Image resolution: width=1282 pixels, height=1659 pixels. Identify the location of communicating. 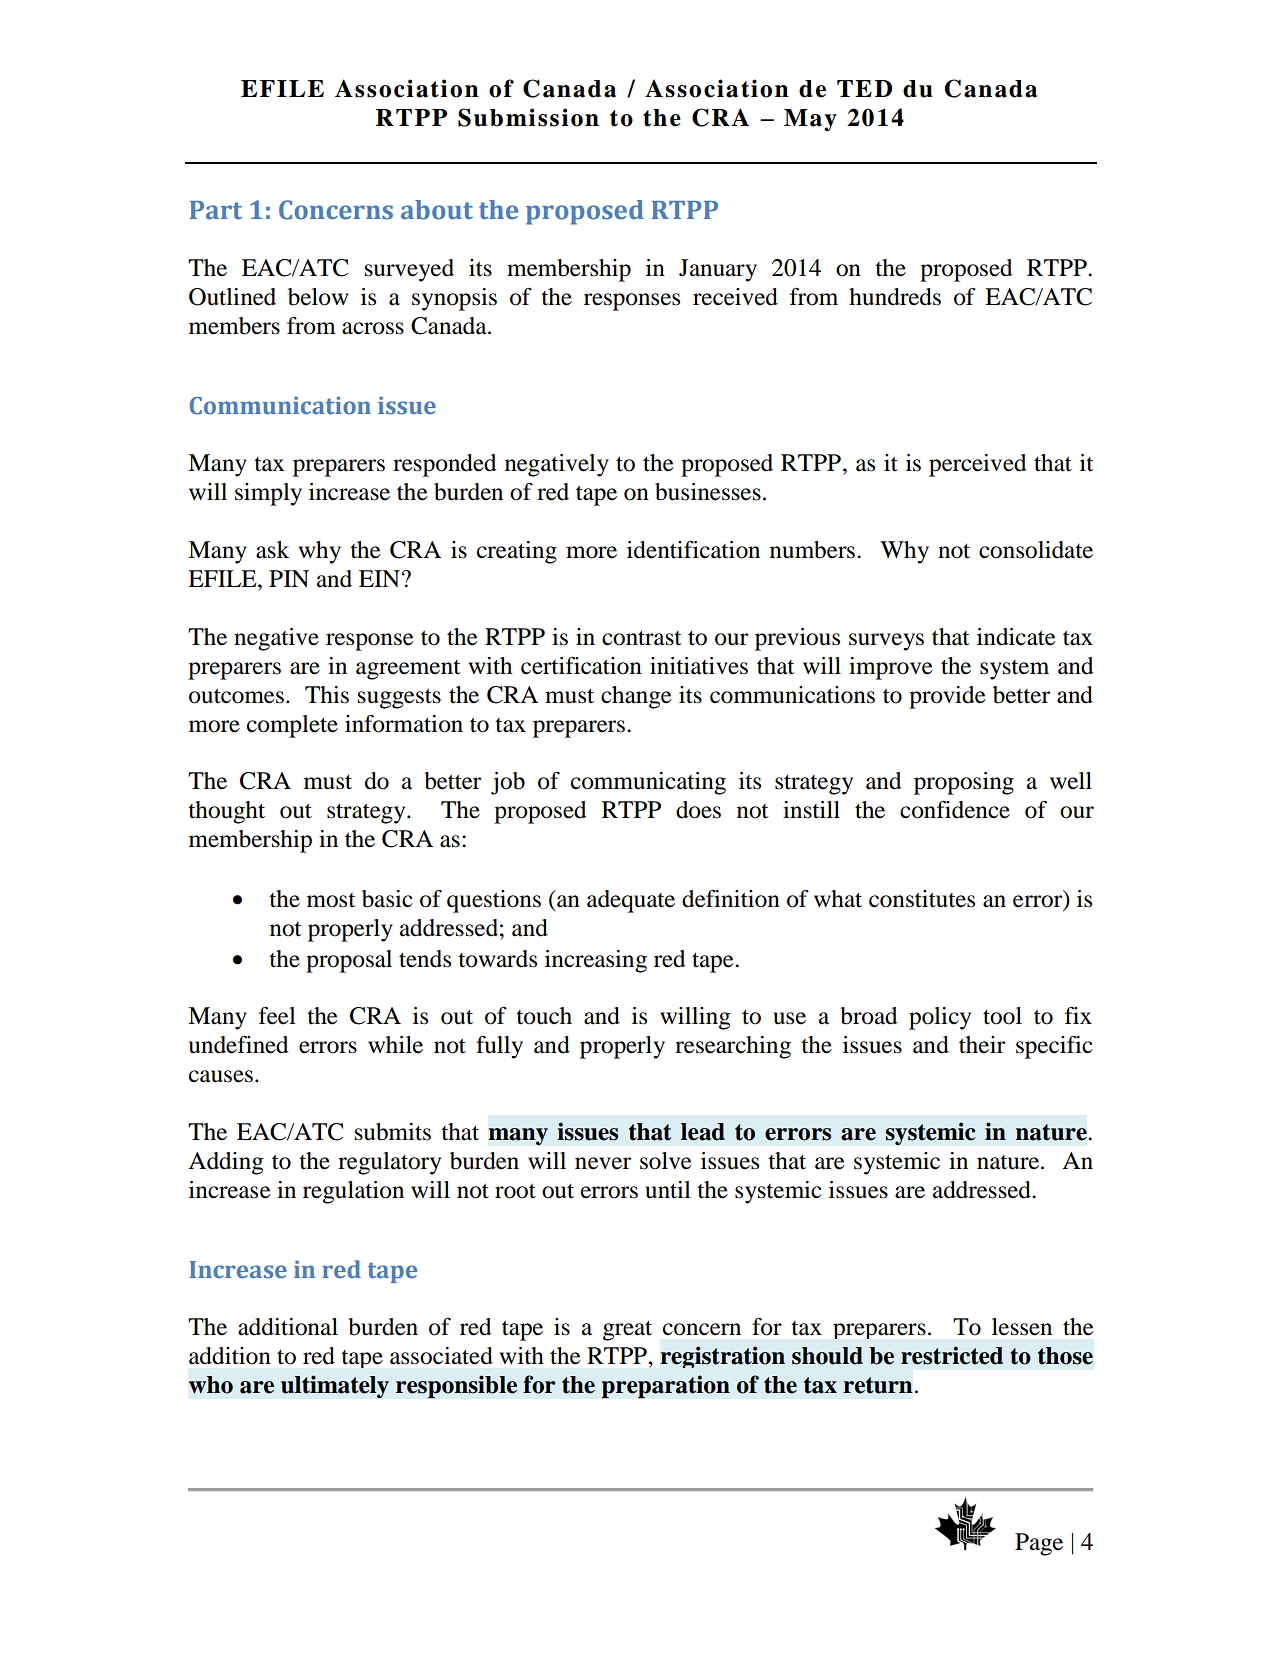
(648, 783).
